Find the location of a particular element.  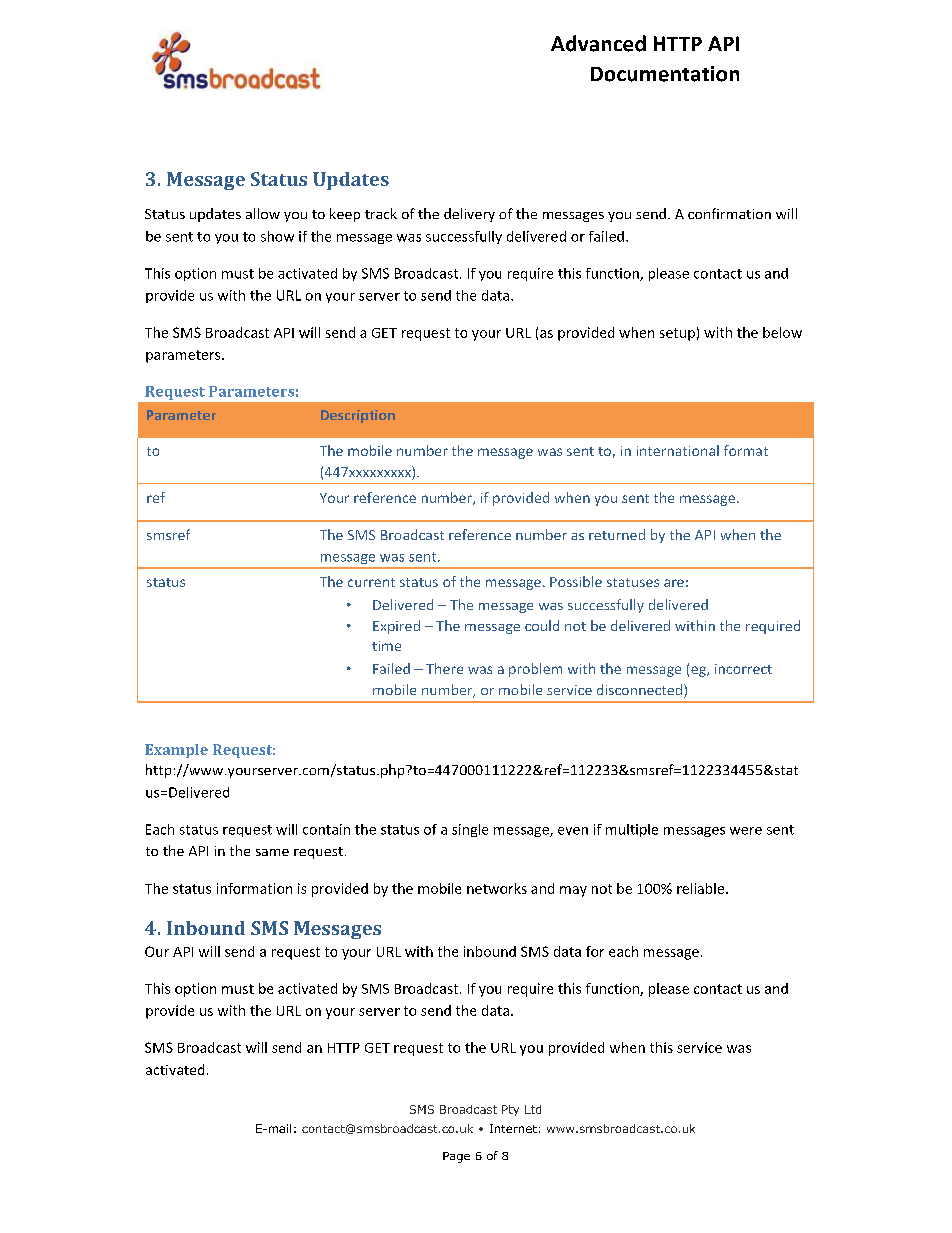

Ltd is located at coordinates (533, 1109).
